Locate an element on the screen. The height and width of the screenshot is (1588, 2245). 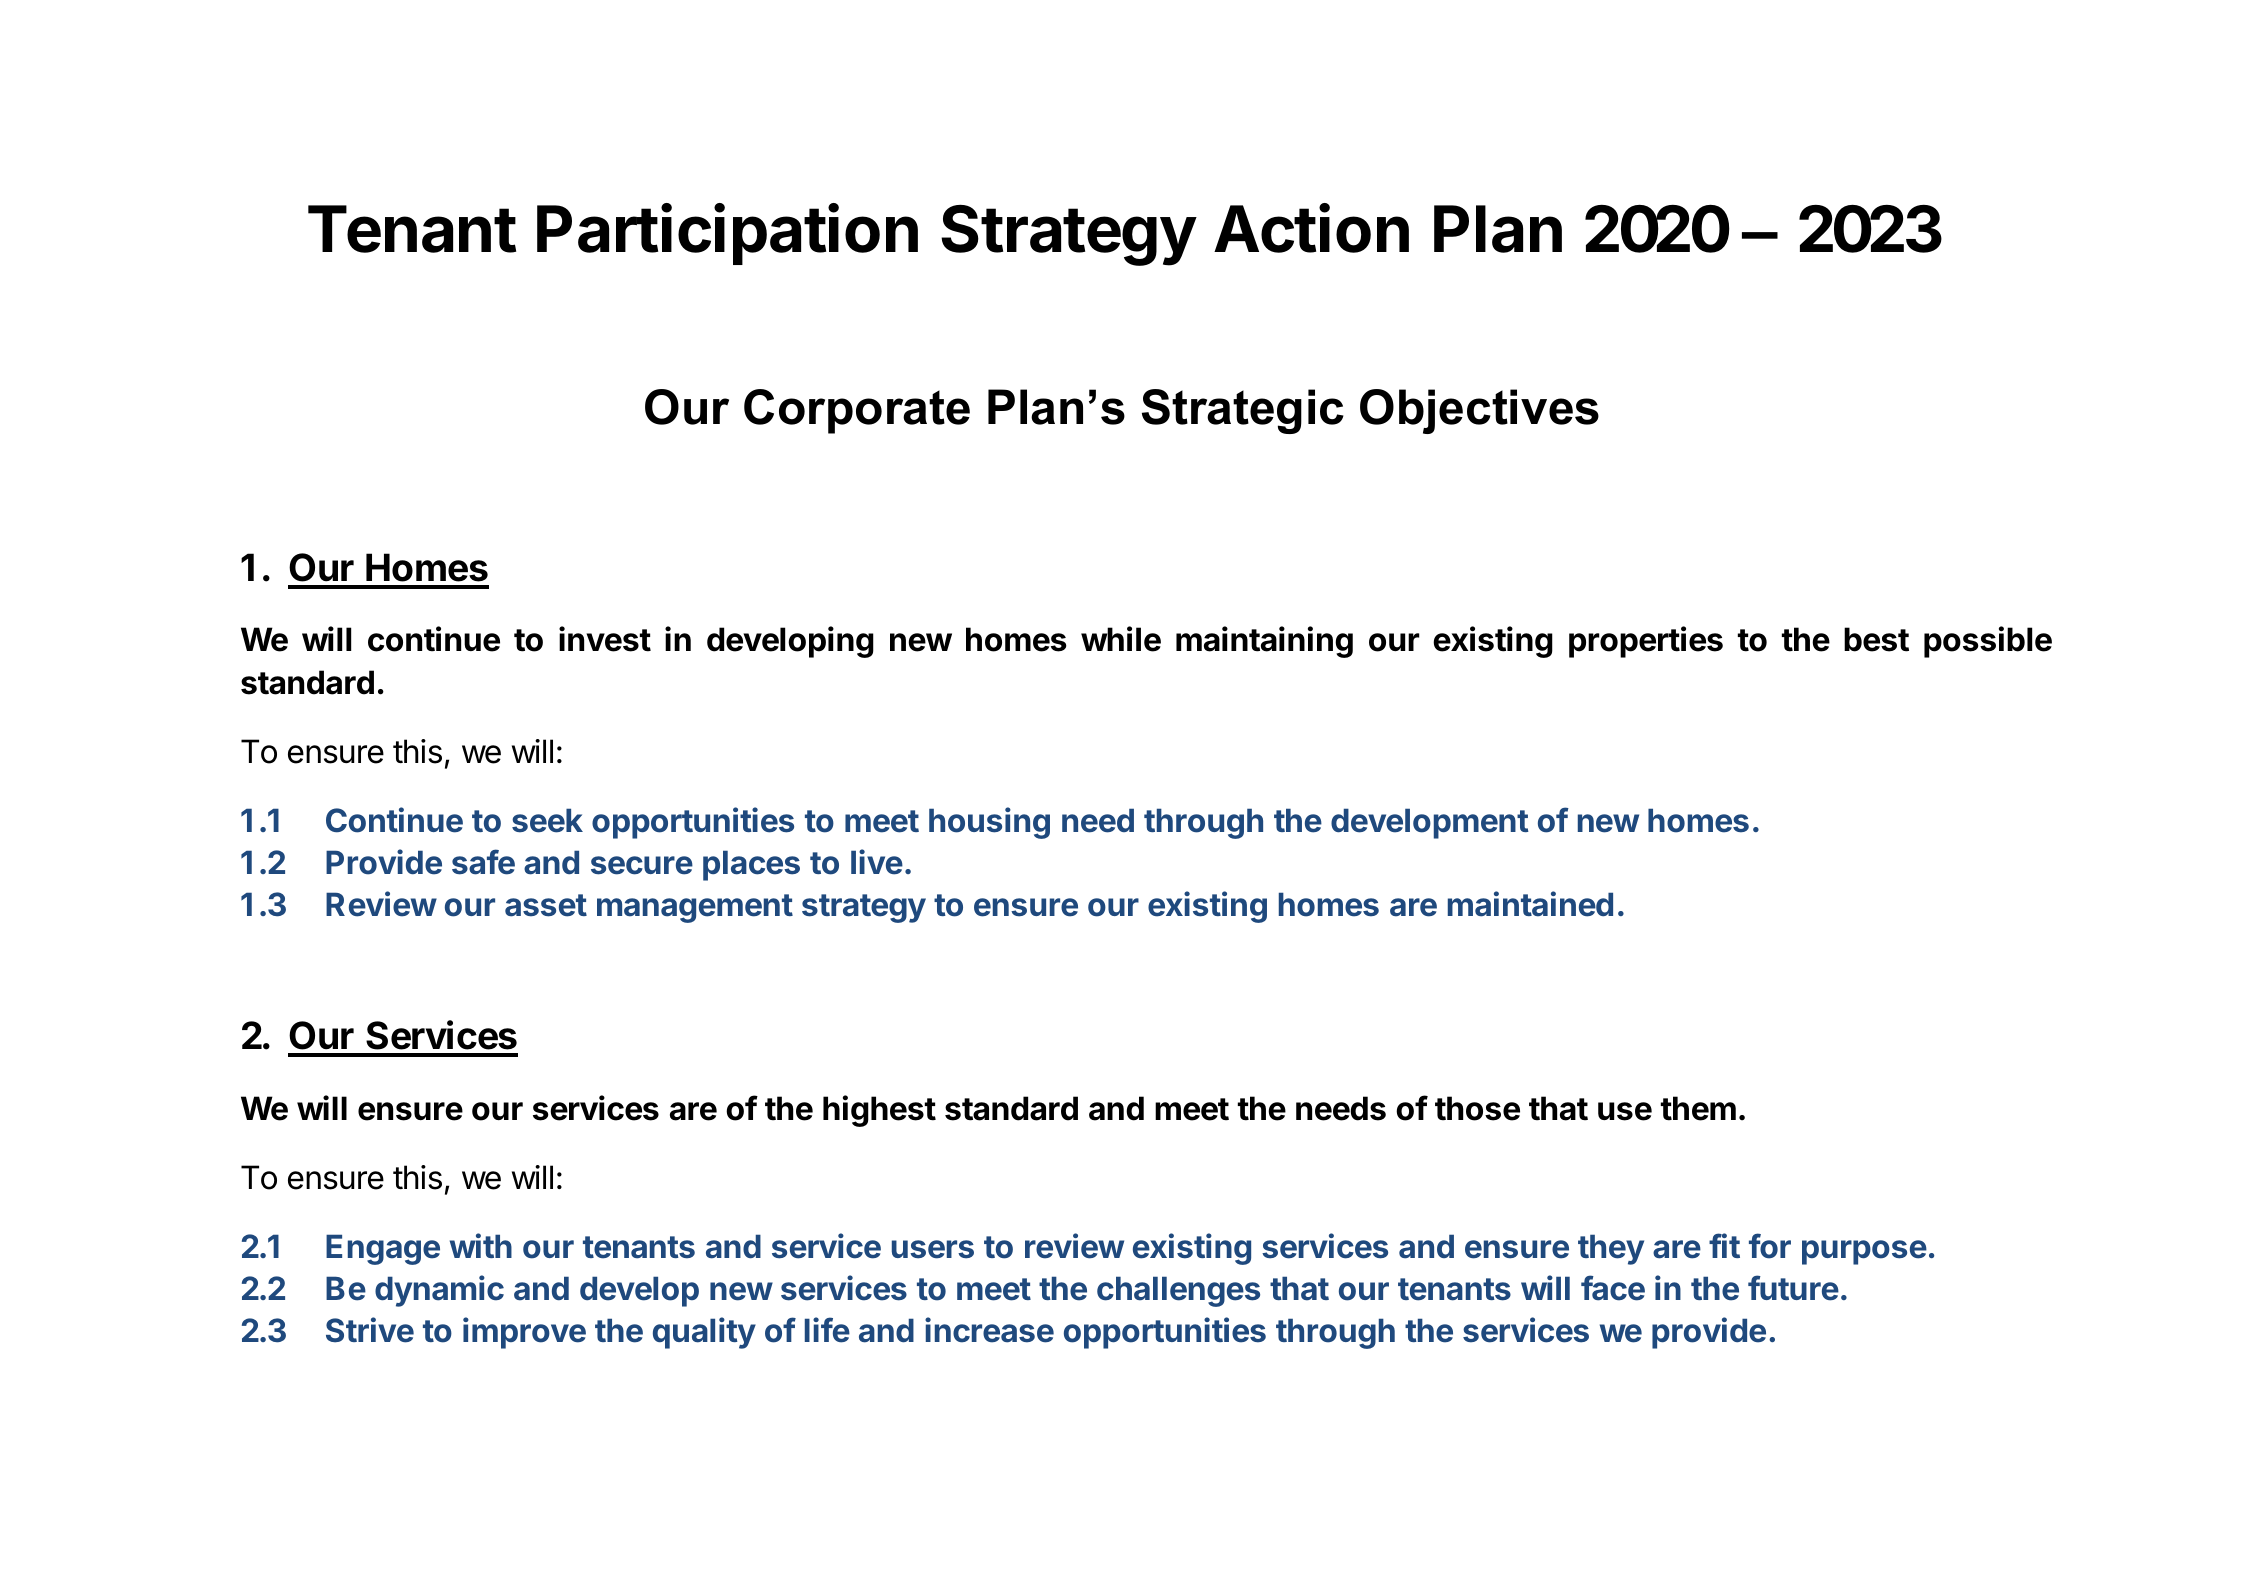
asset is located at coordinates (546, 905).
